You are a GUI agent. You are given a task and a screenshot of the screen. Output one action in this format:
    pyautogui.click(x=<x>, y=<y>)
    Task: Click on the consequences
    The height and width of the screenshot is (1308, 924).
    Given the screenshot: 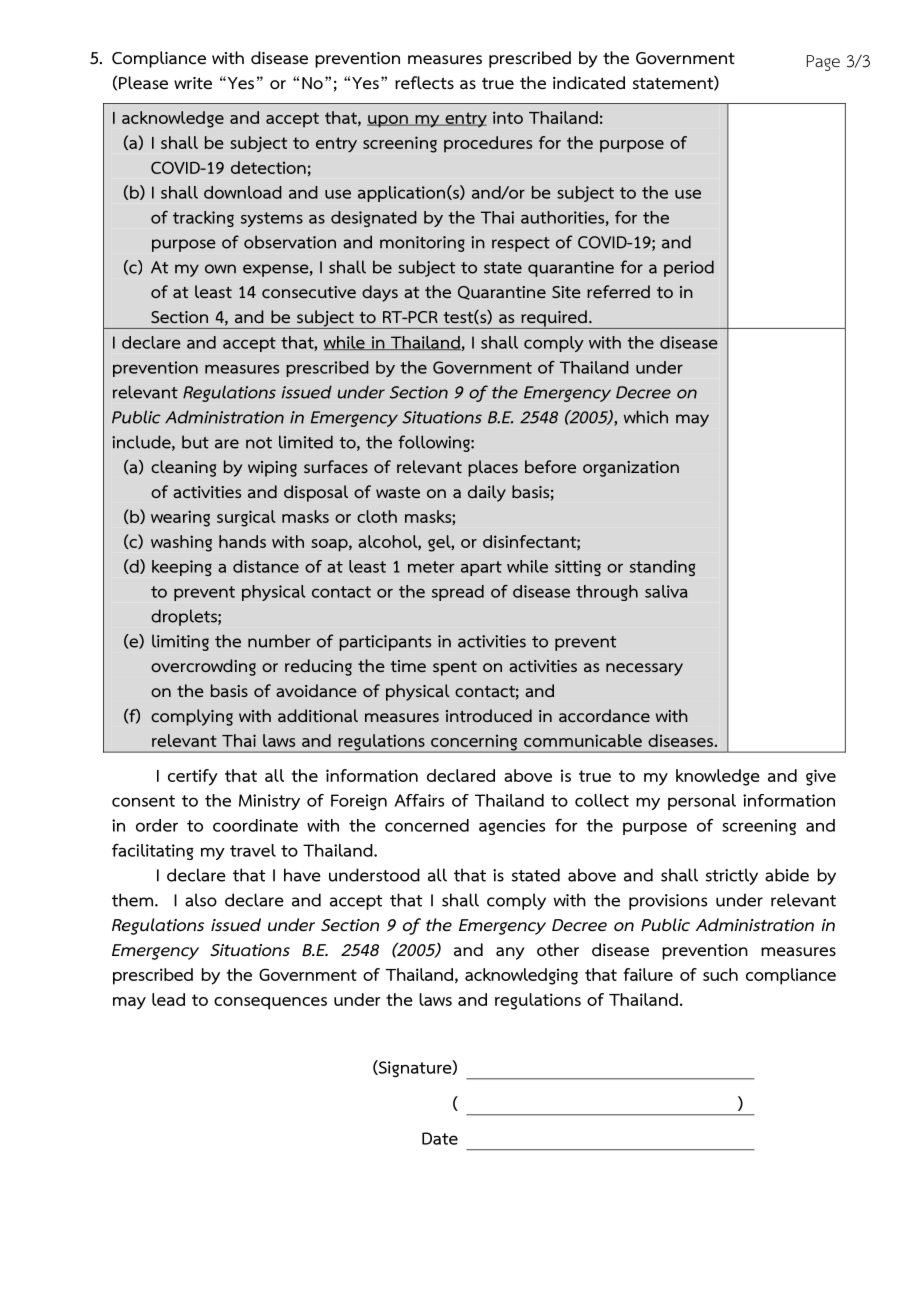 What is the action you would take?
    pyautogui.click(x=270, y=1003)
